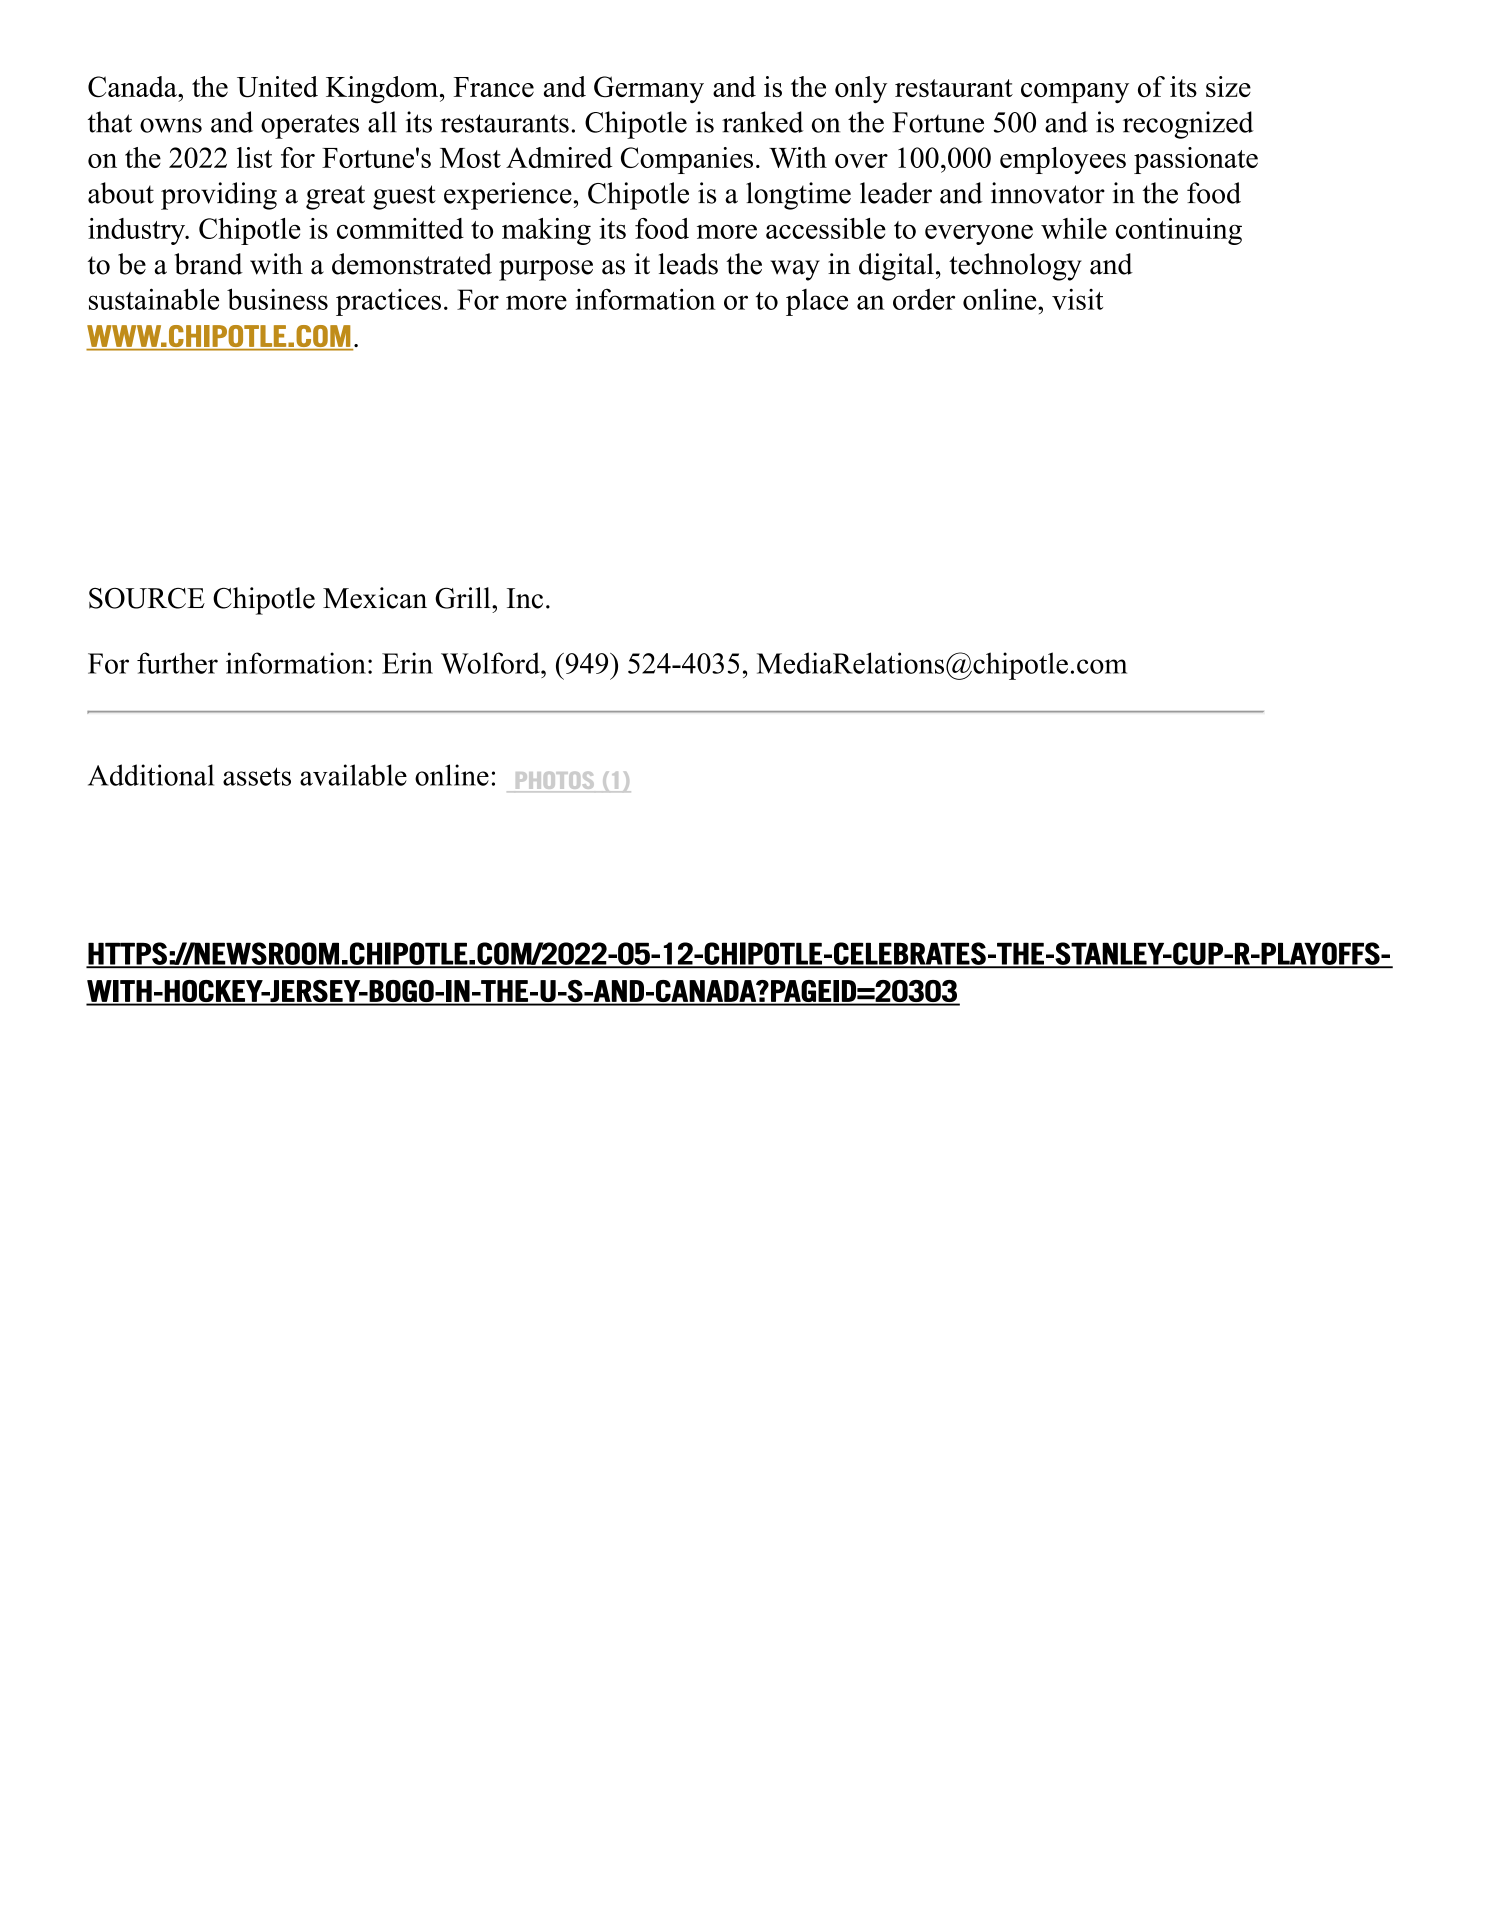  What do you see at coordinates (464, 598) in the screenshot?
I see `Grill` at bounding box center [464, 598].
